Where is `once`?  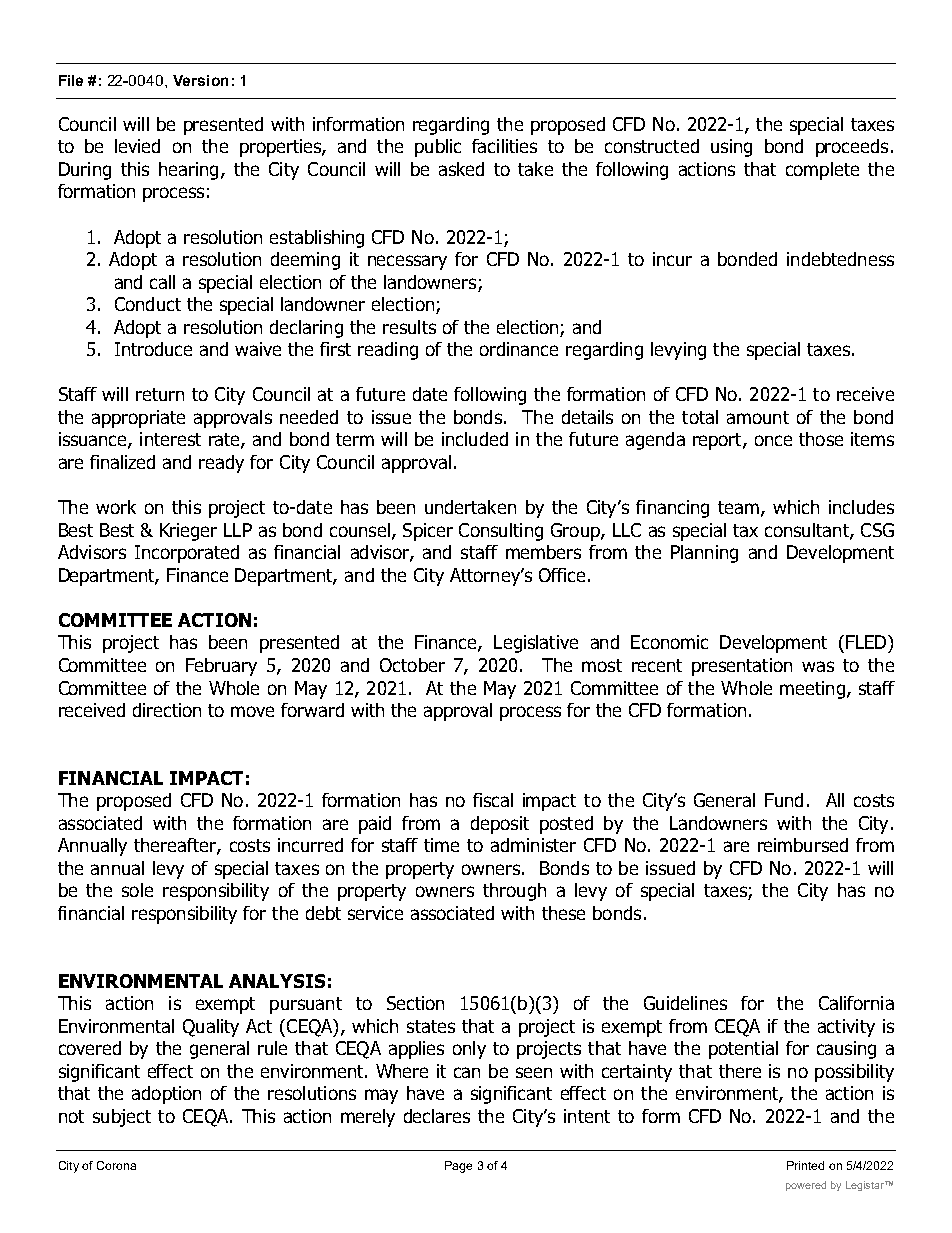
once is located at coordinates (773, 440).
